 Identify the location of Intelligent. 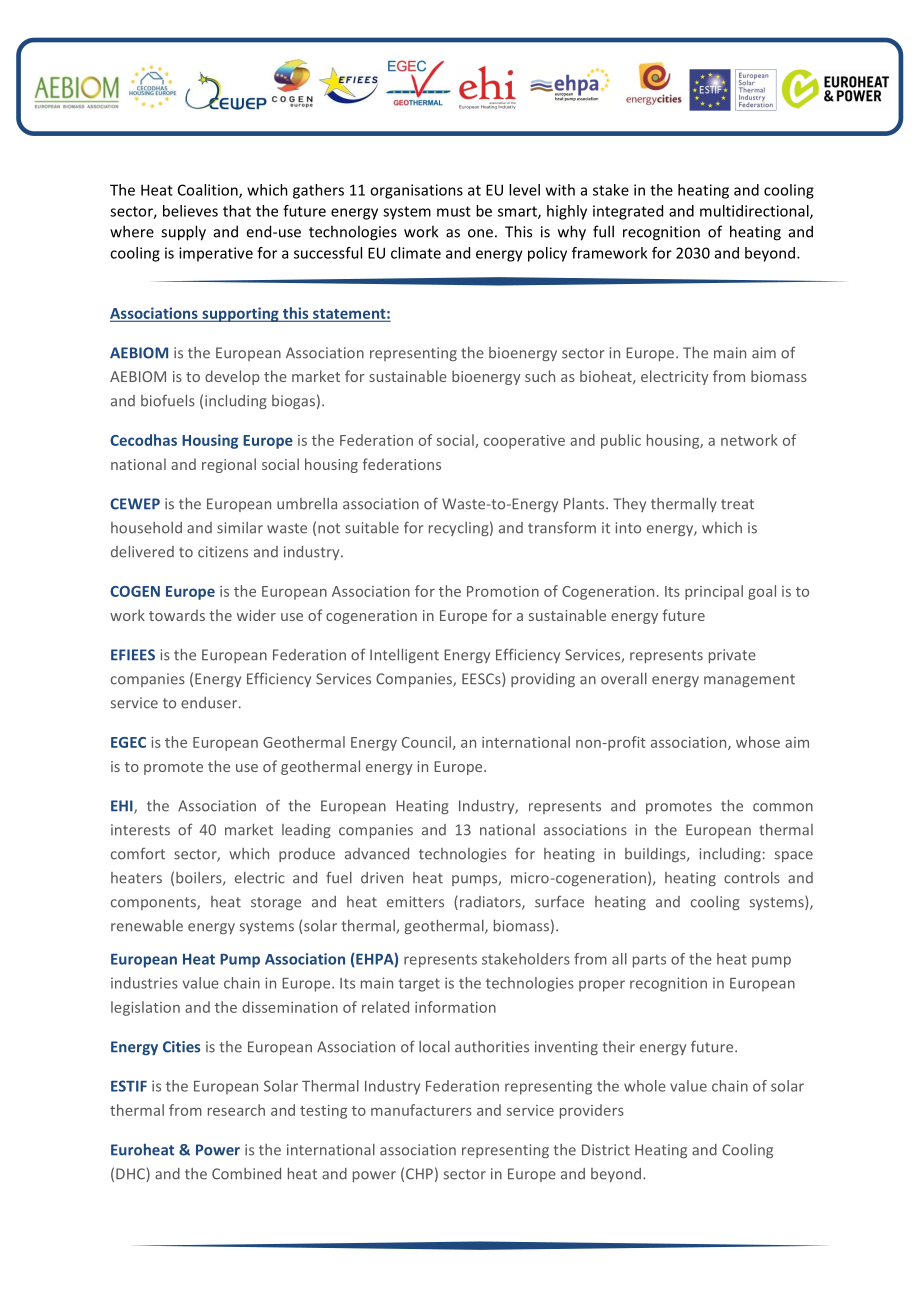
(404, 655).
